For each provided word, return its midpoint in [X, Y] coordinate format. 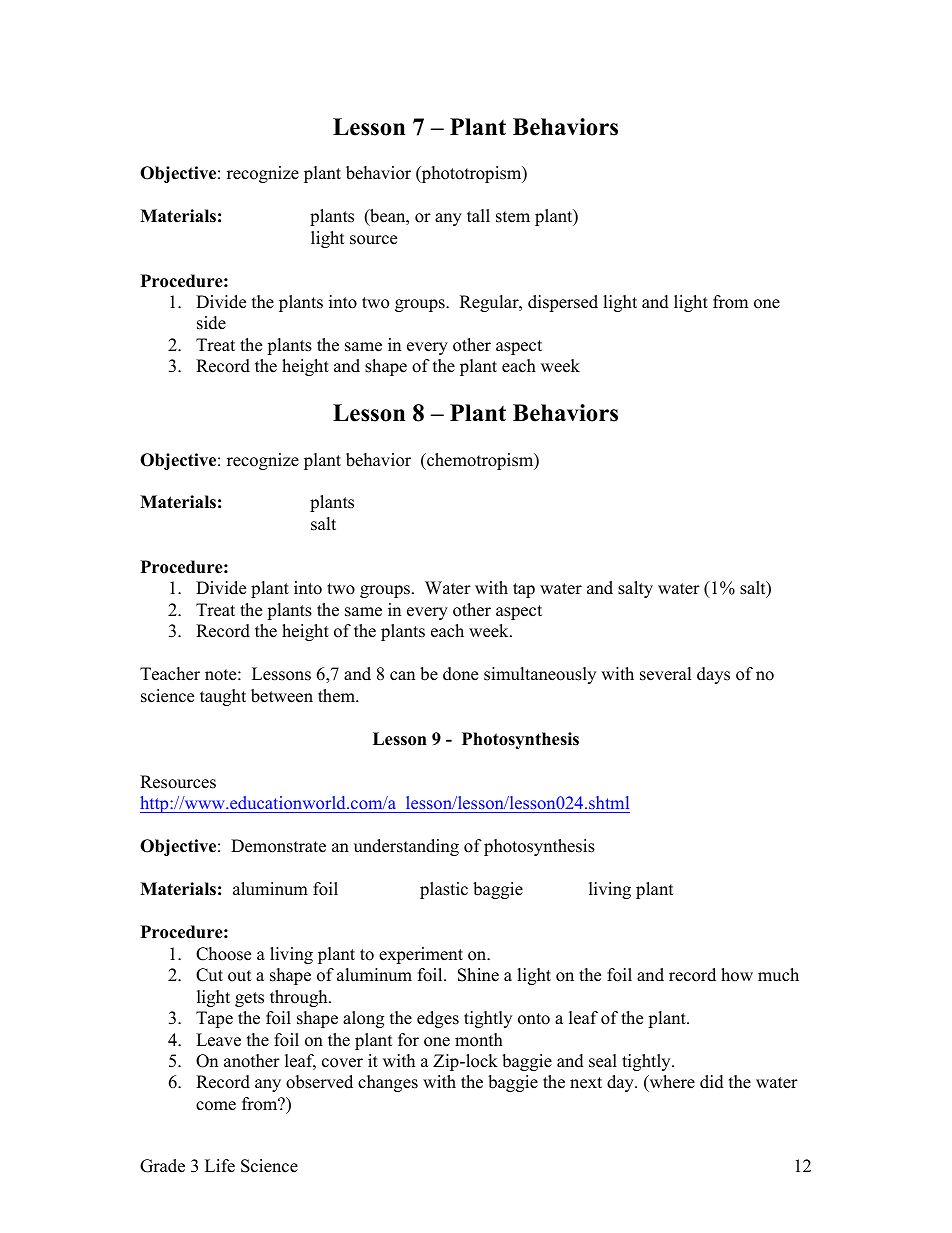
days [713, 675]
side [211, 323]
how [737, 975]
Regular [490, 303]
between [282, 696]
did [712, 1082]
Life [220, 1166]
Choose [223, 954]
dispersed [563, 303]
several [666, 674]
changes [388, 1083]
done [460, 674]
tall [478, 215]
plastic [444, 890]
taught [223, 697]
